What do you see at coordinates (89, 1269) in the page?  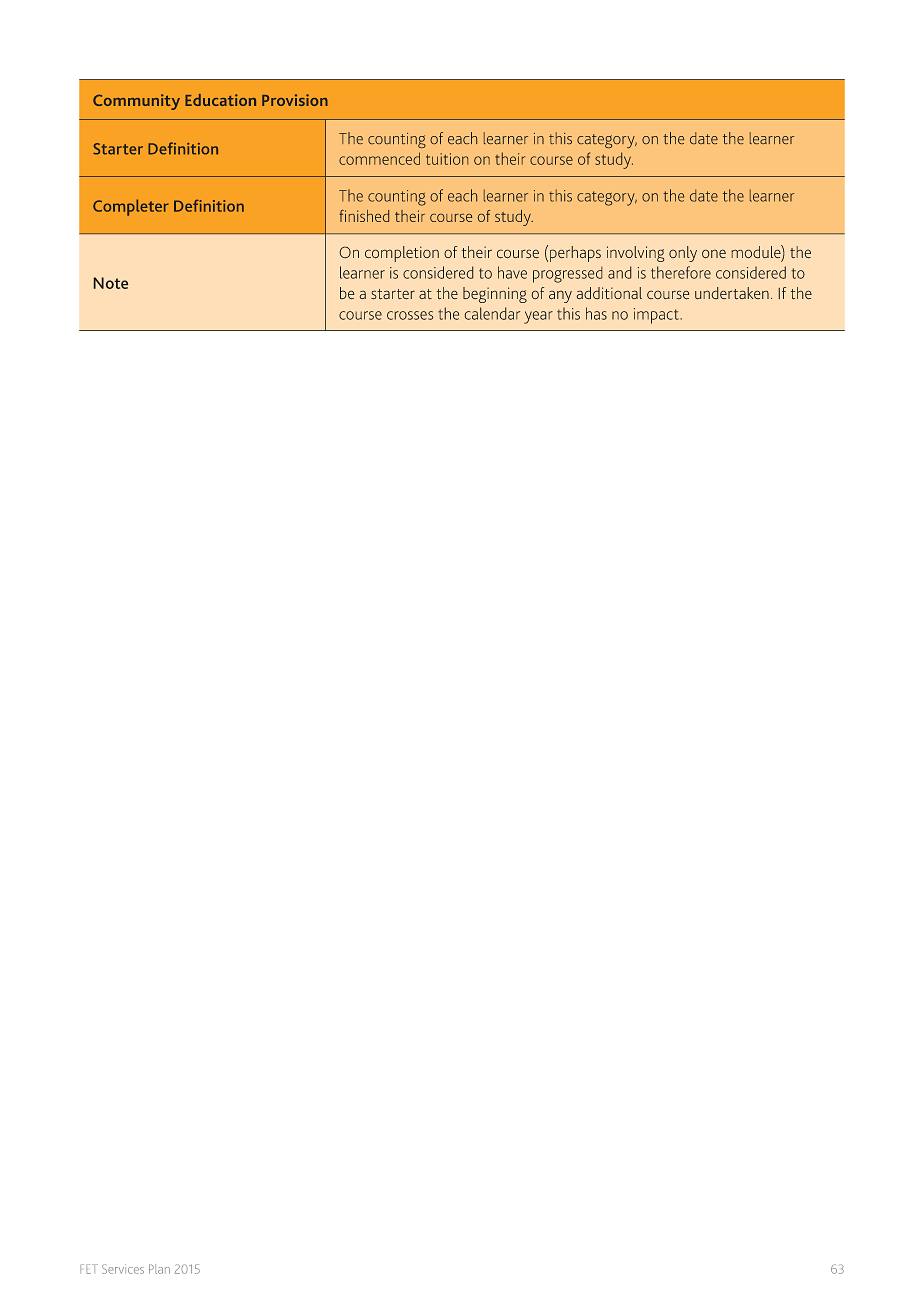 I see `FET` at bounding box center [89, 1269].
